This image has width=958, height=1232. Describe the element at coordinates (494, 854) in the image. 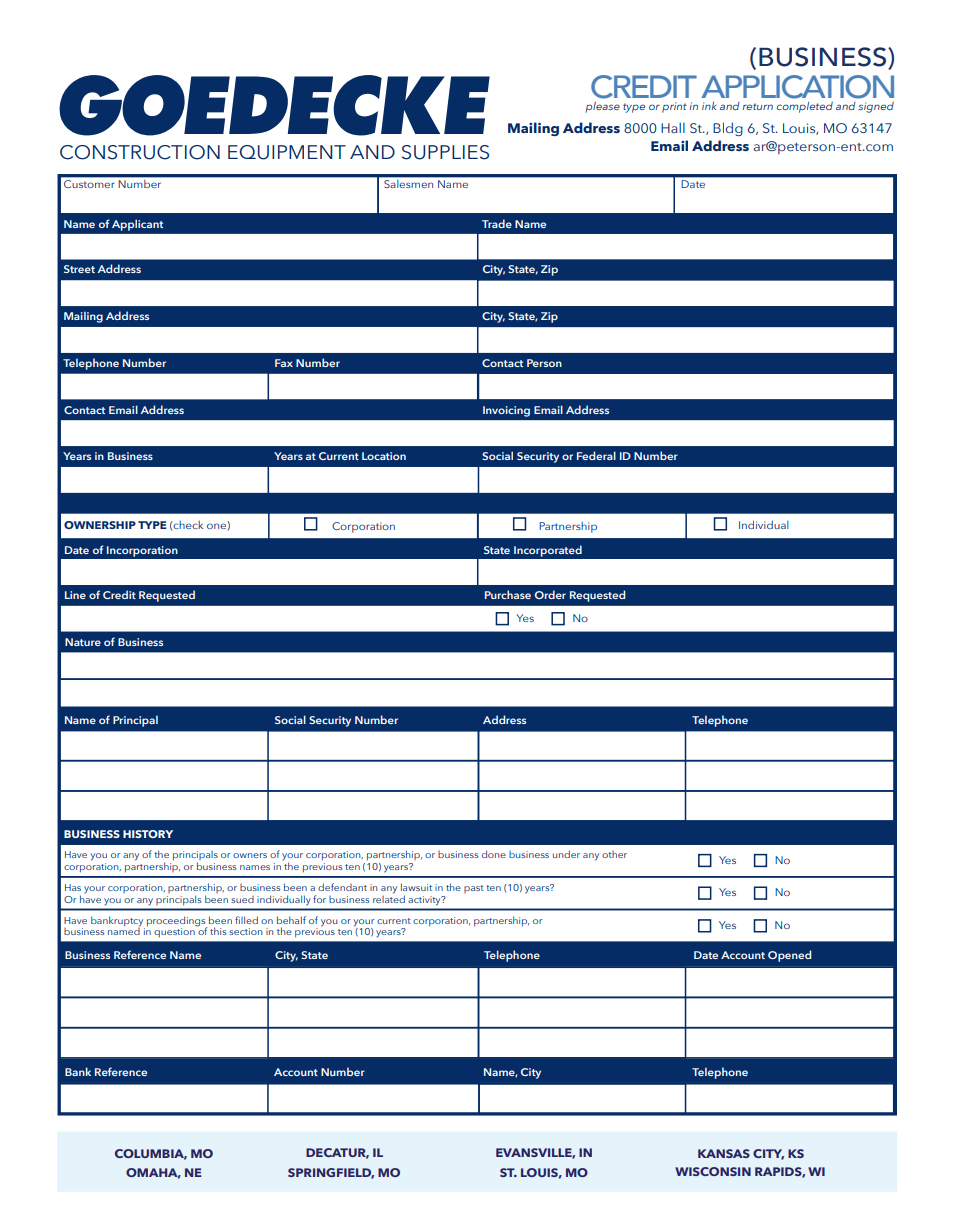

I see `done` at that location.
